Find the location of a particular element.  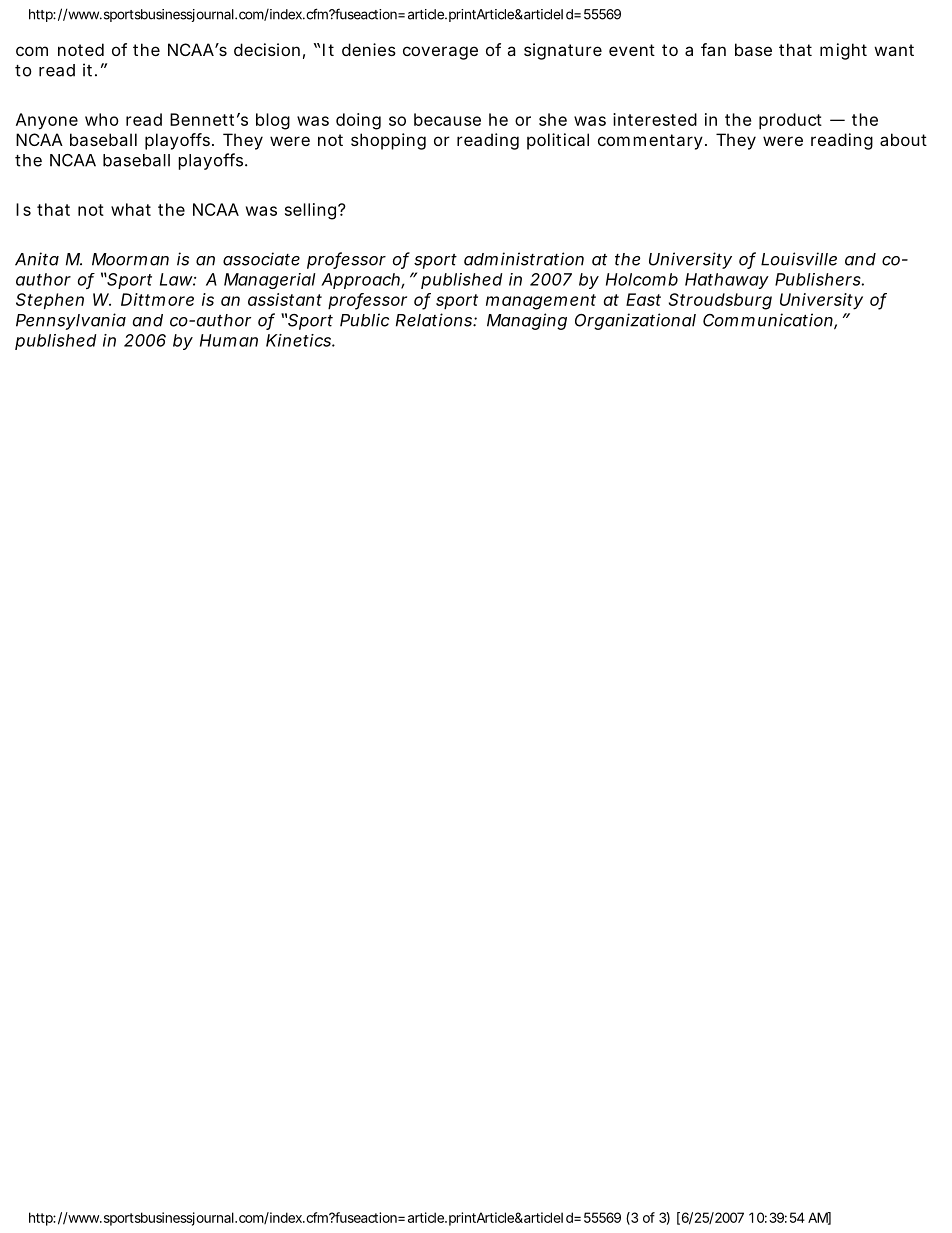

about is located at coordinates (903, 139).
